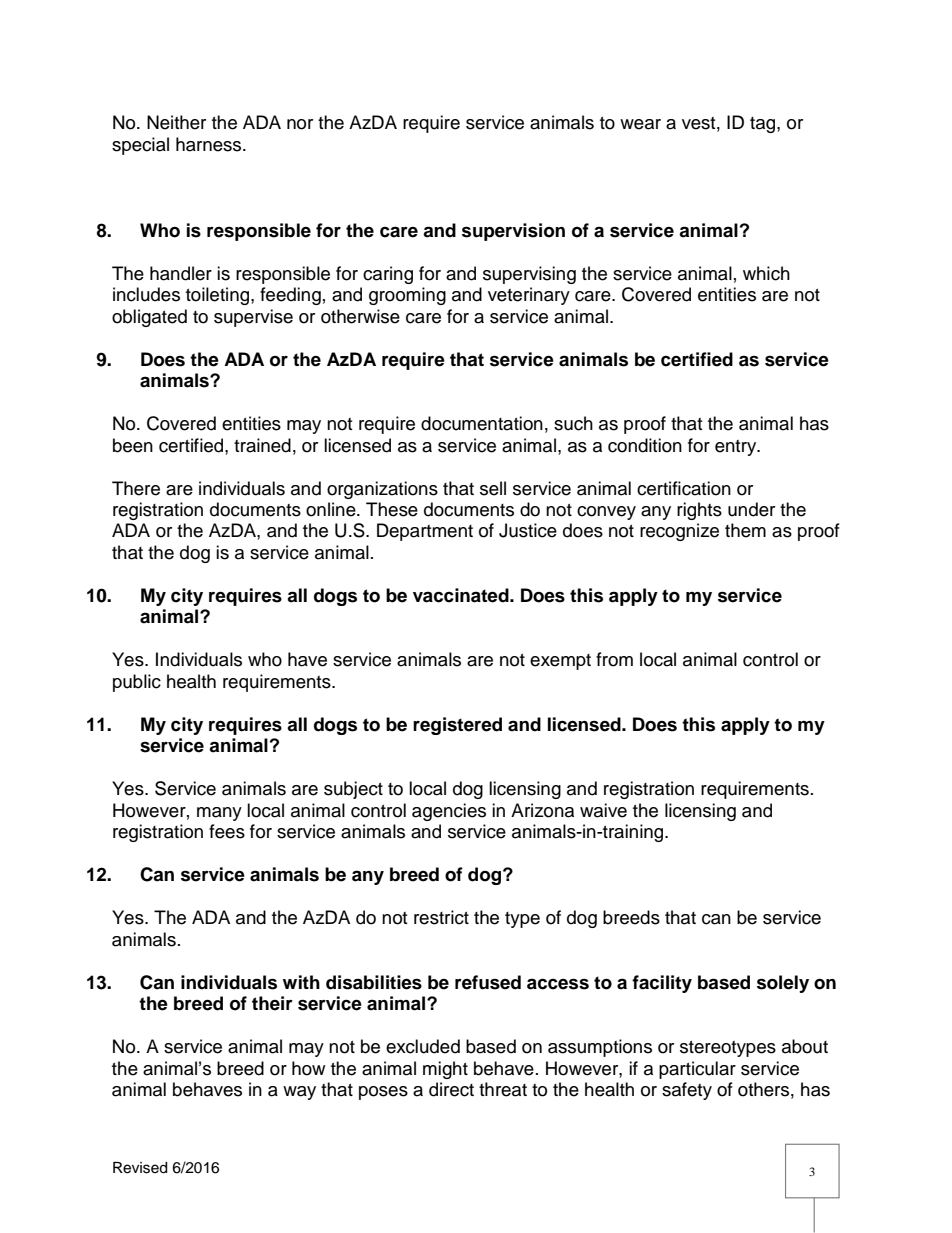 This page has height=1233, width=952. What do you see at coordinates (764, 125) in the page?
I see `tag` at bounding box center [764, 125].
